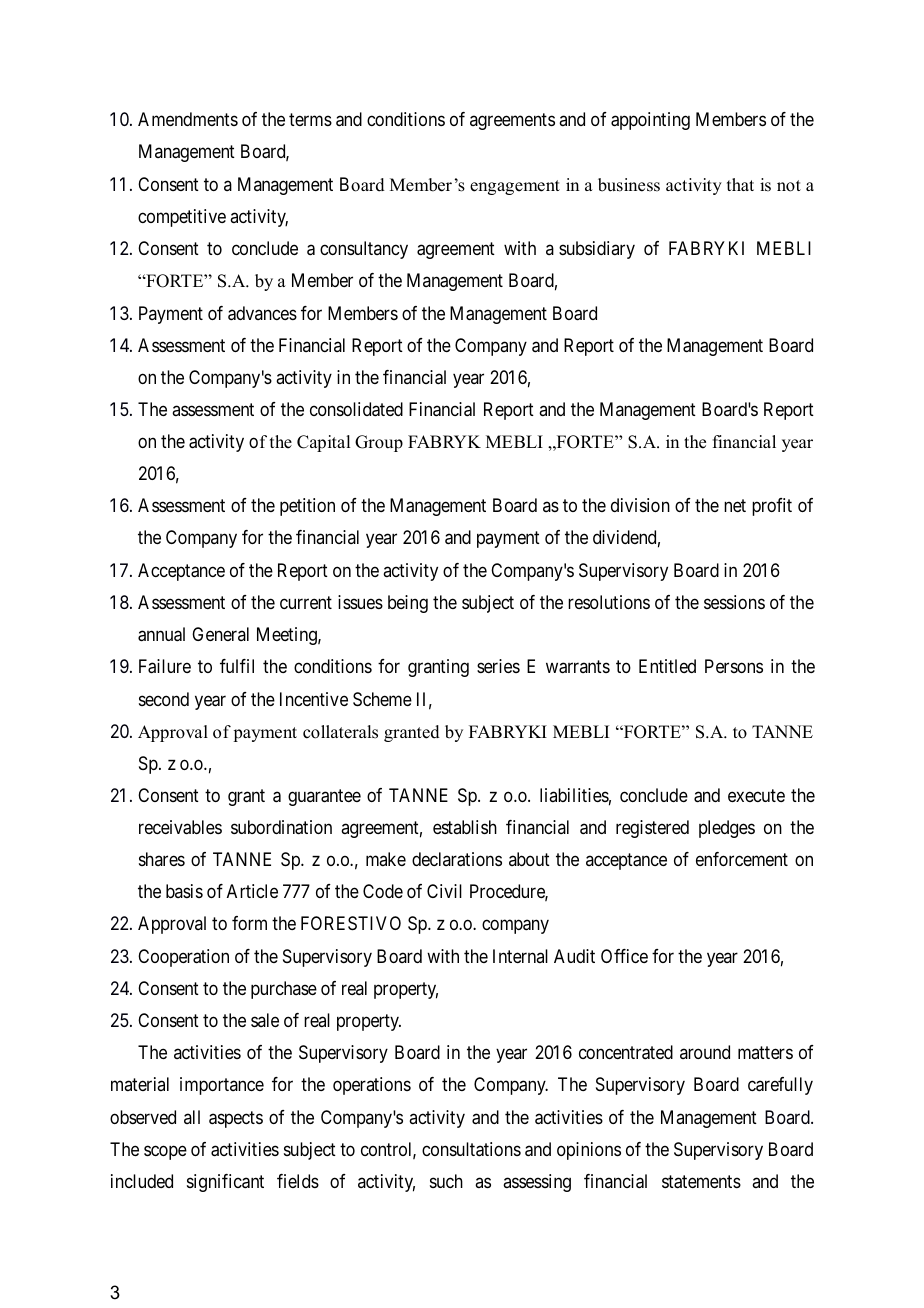  What do you see at coordinates (740, 184) in the document?
I see `that` at bounding box center [740, 184].
